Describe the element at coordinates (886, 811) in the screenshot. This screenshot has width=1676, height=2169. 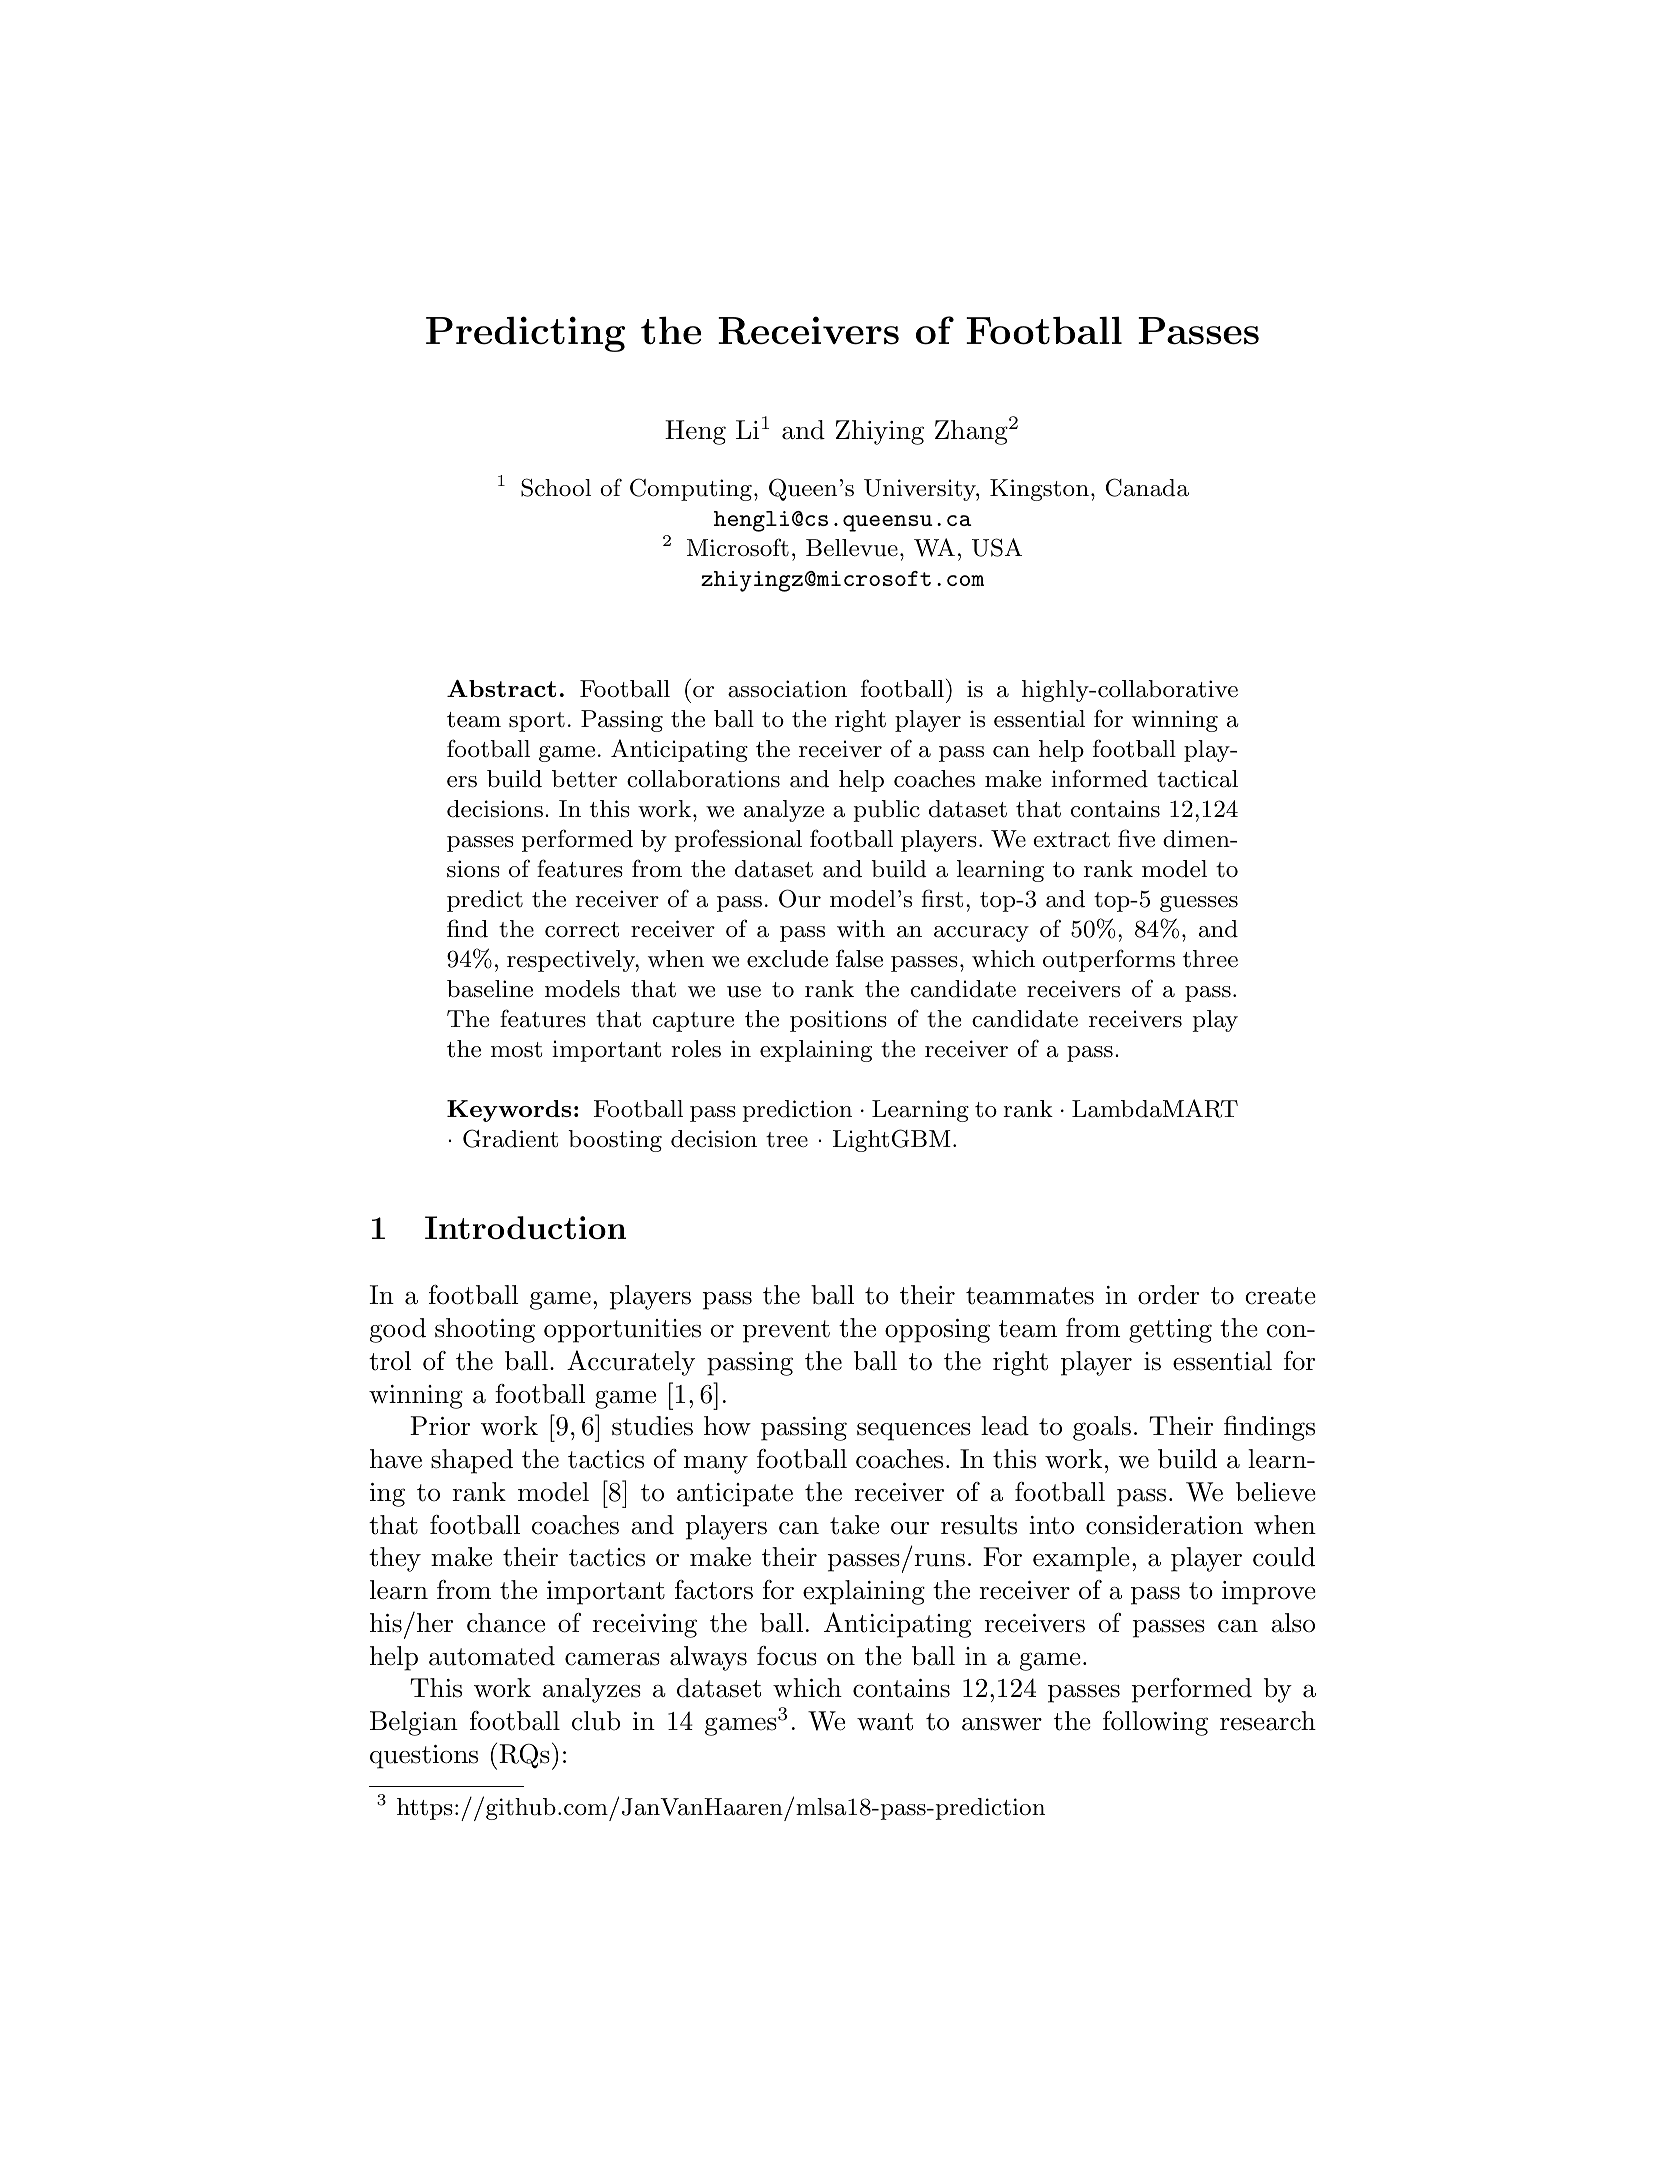
I see `public` at that location.
